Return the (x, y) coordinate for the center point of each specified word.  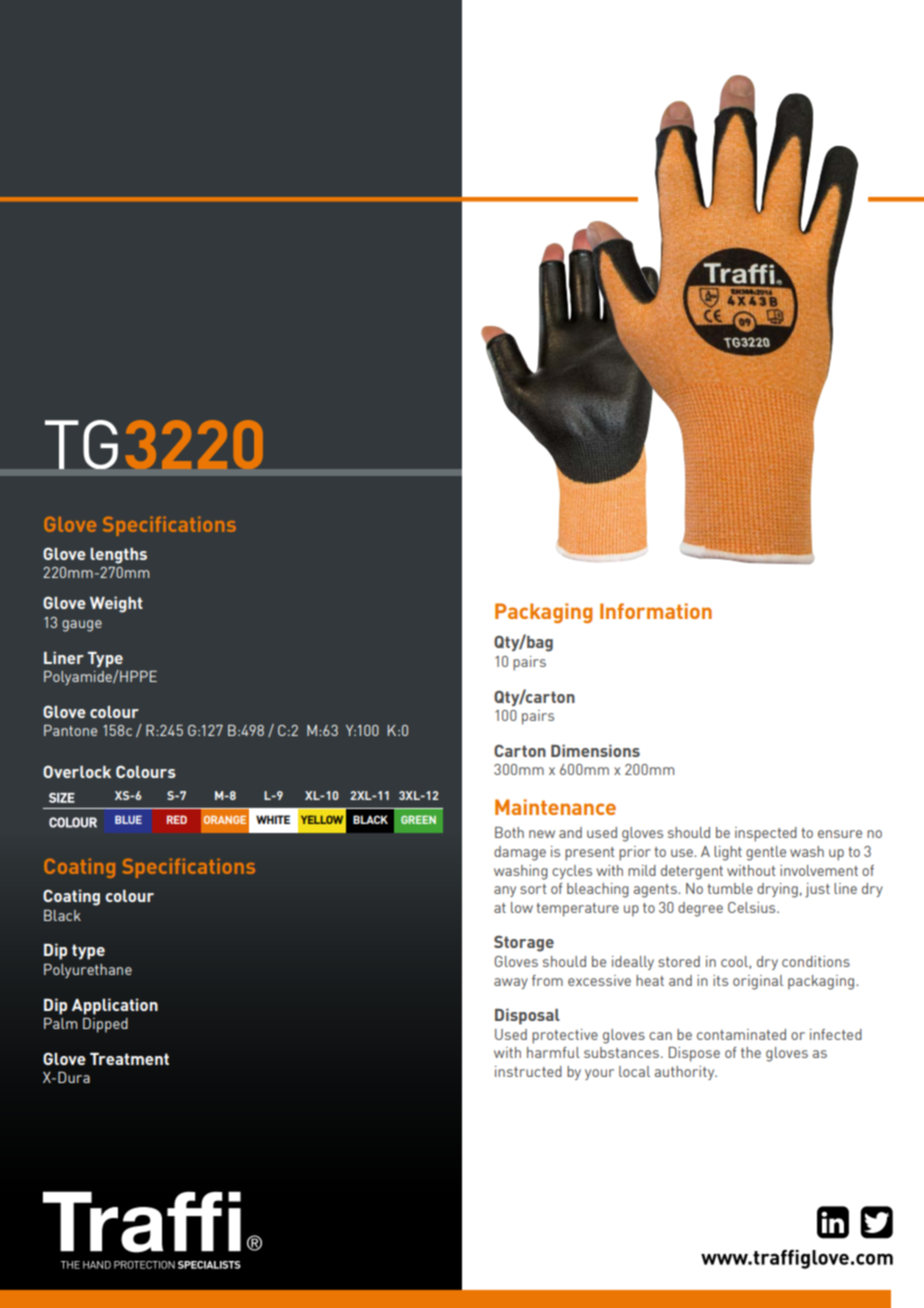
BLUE (128, 819)
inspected (766, 834)
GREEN (418, 819)
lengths (118, 556)
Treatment (129, 1058)
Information (656, 611)
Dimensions (595, 751)
